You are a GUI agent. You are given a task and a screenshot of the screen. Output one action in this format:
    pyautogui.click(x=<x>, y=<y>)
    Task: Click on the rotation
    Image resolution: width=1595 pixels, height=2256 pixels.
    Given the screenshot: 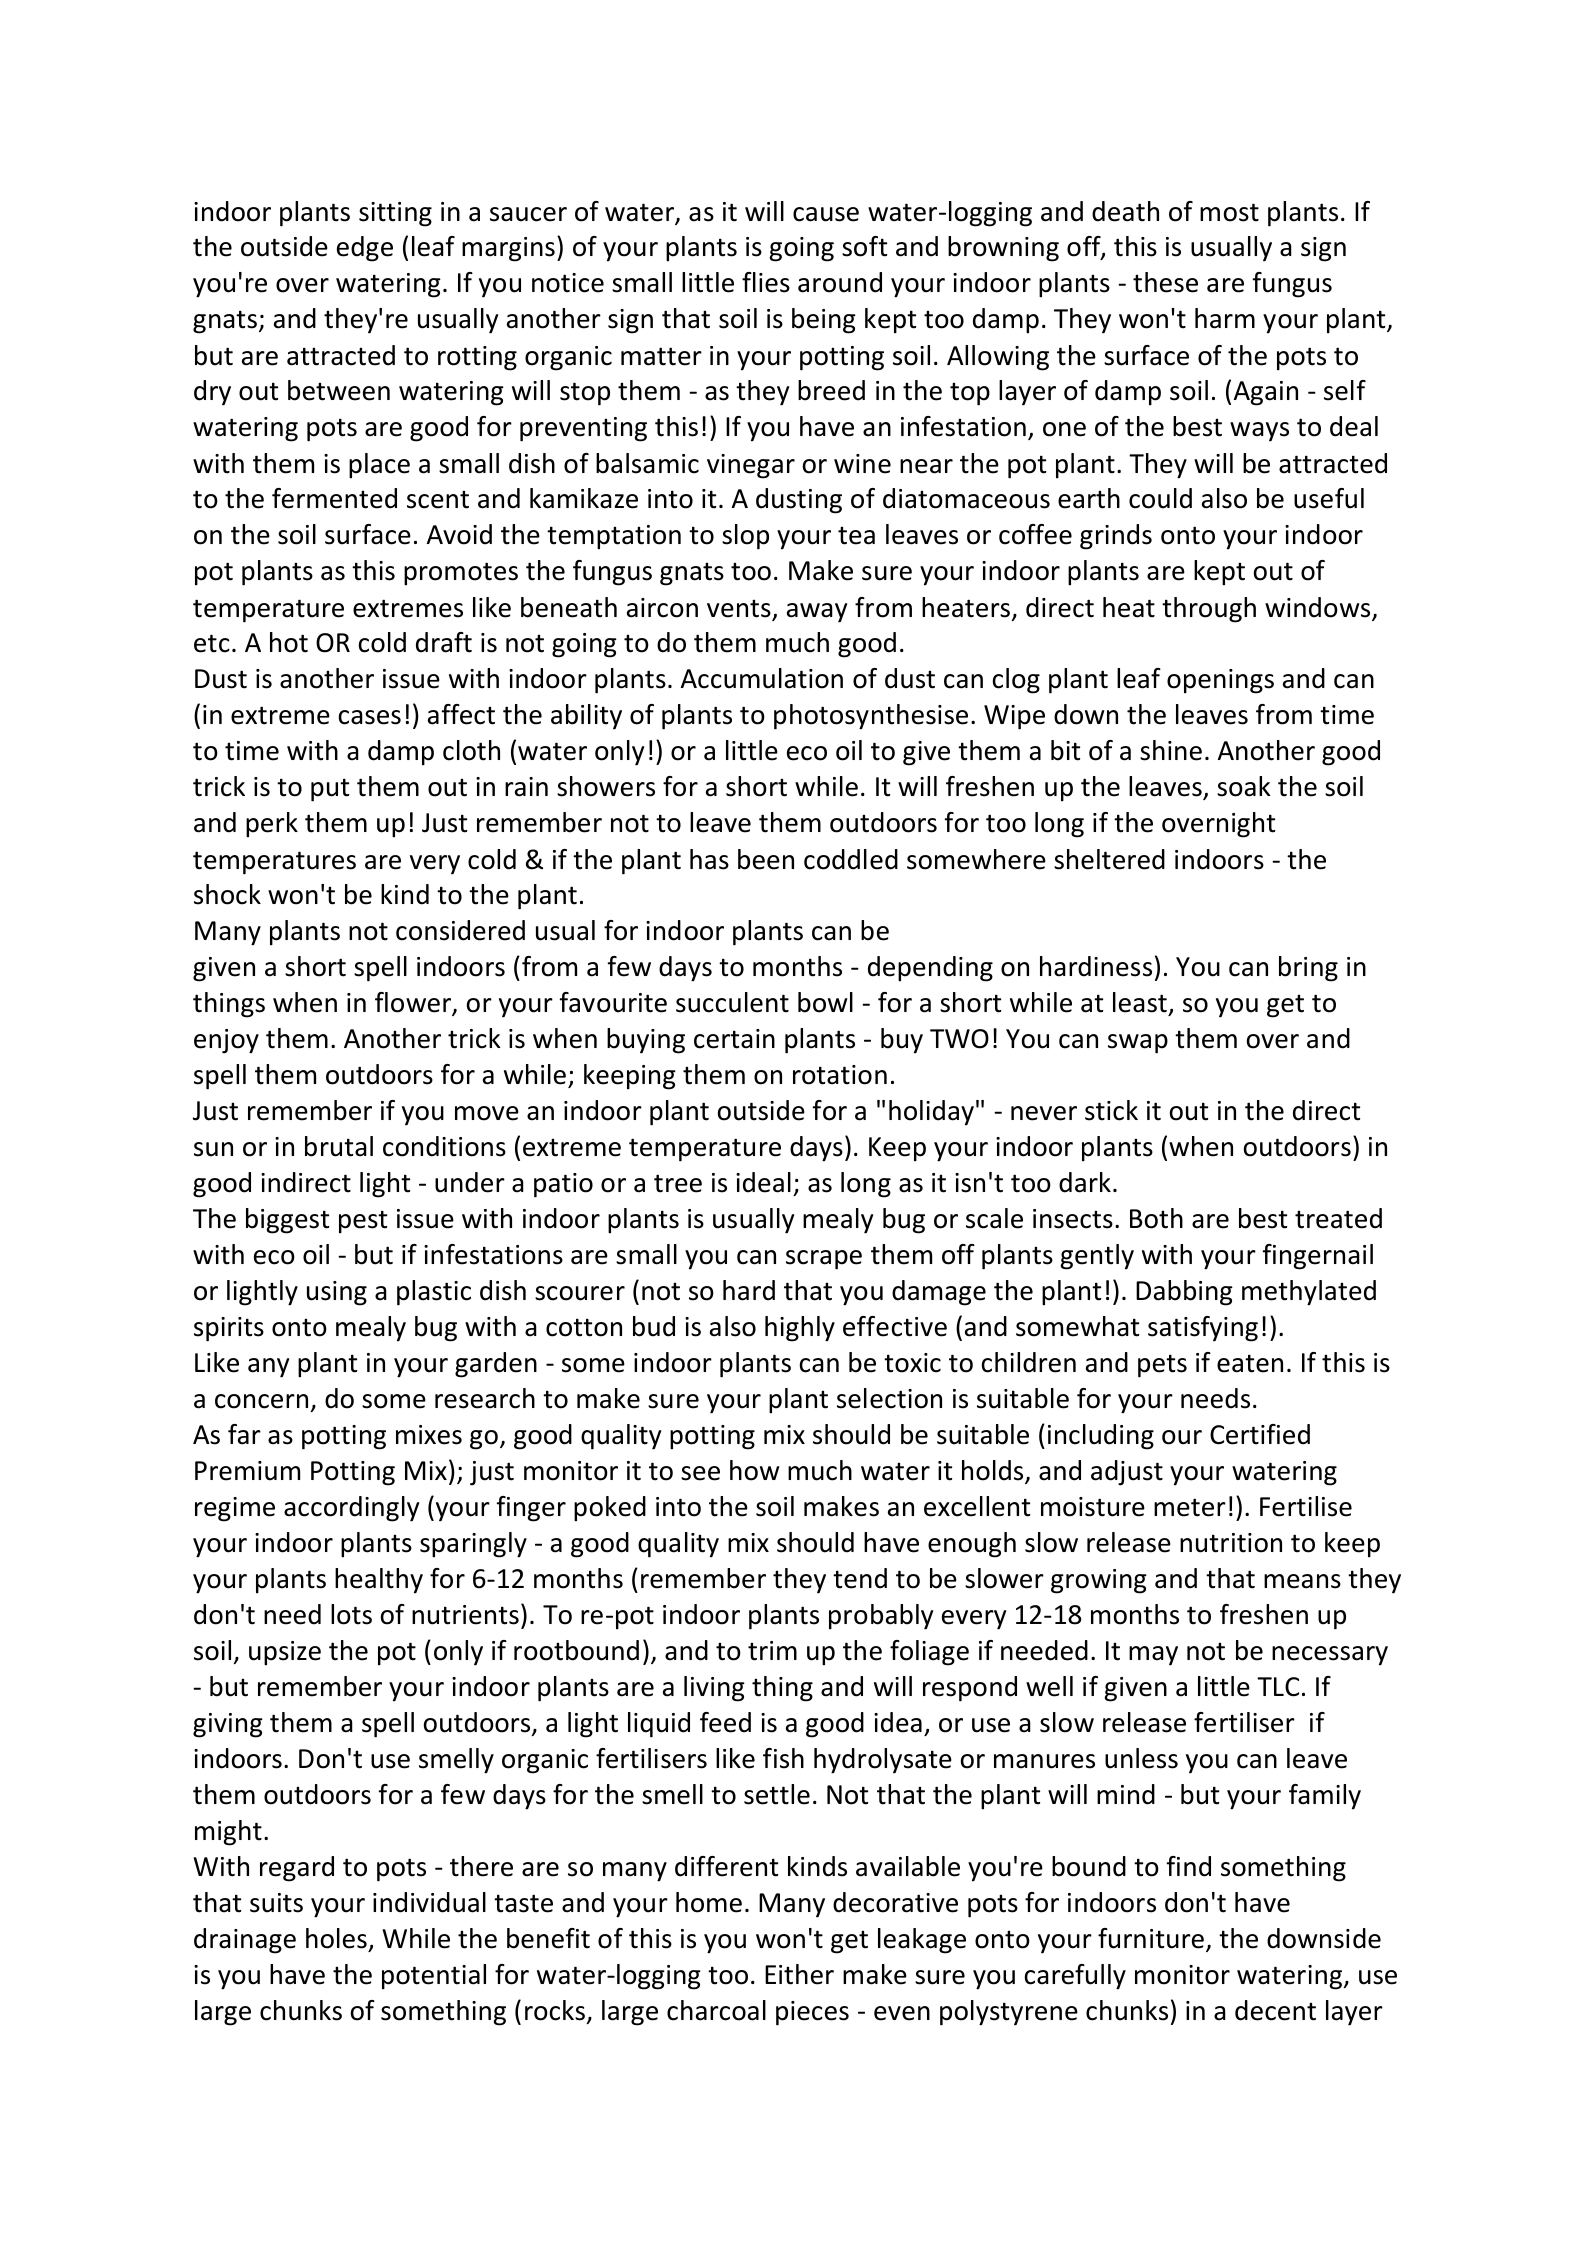 What is the action you would take?
    pyautogui.click(x=840, y=1075)
